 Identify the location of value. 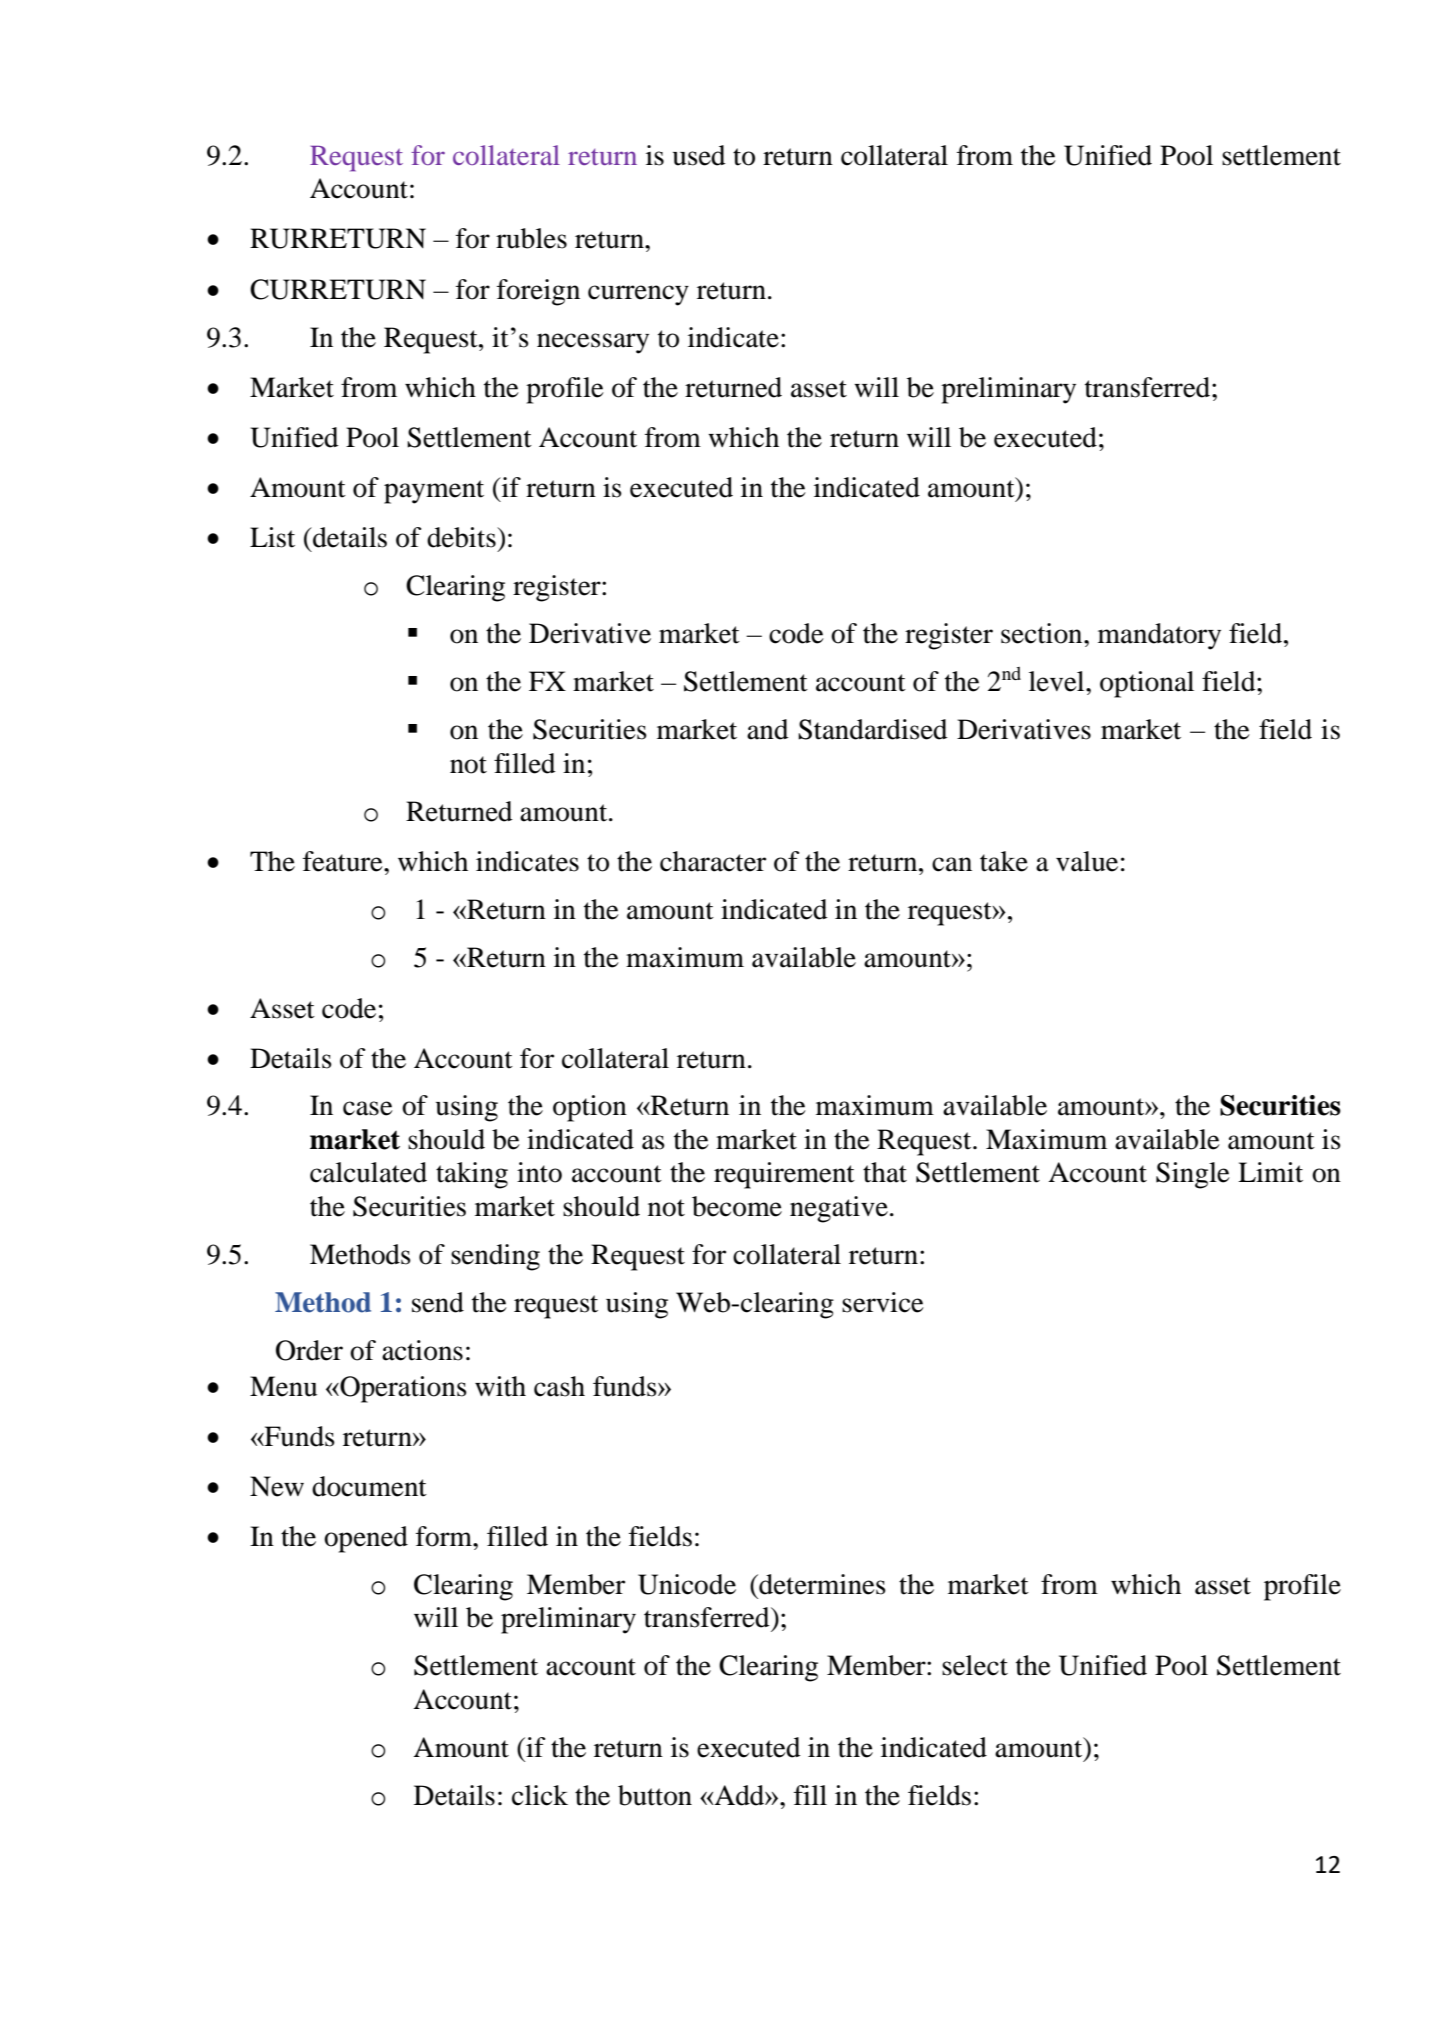
(1087, 861).
